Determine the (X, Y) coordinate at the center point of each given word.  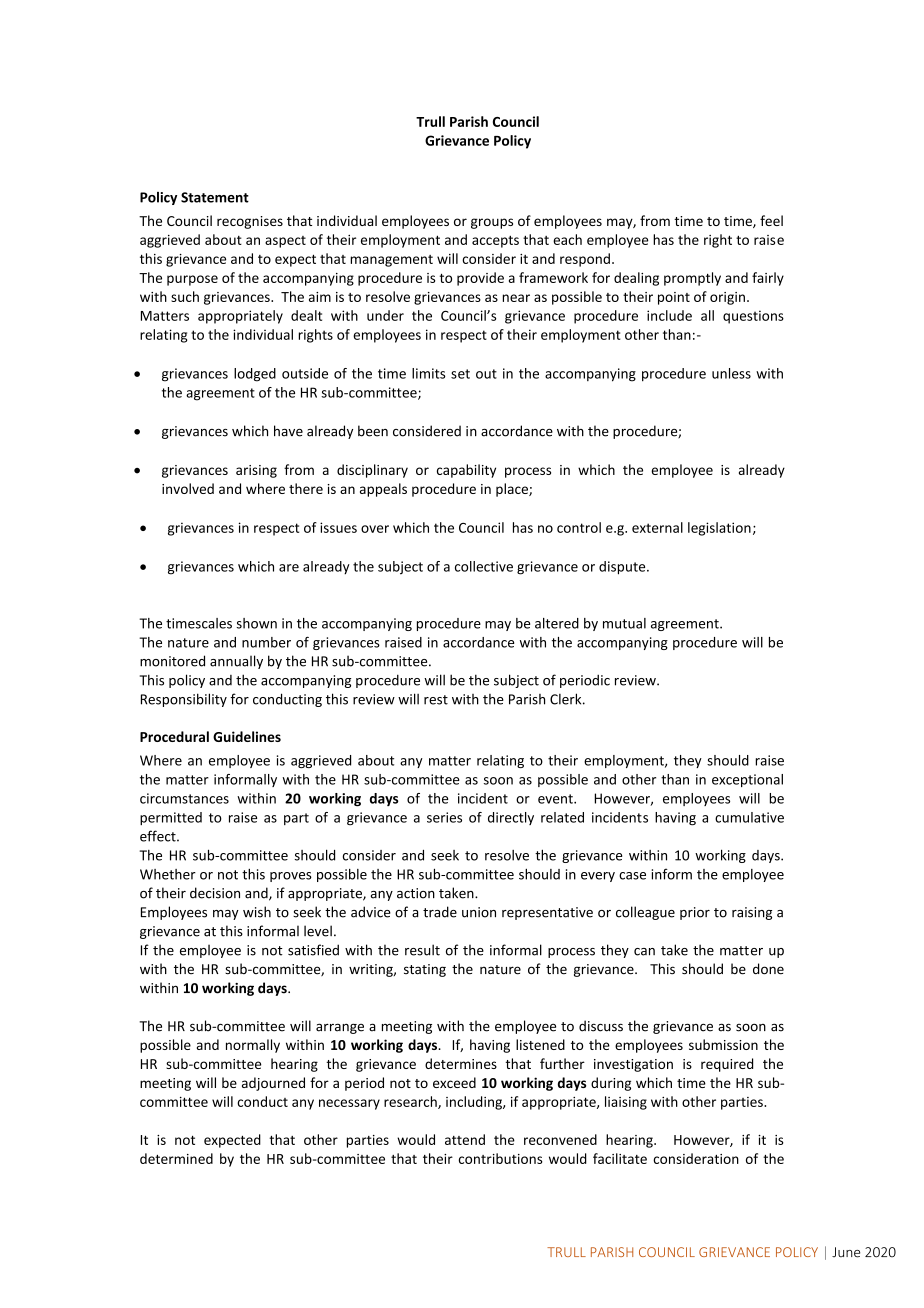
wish (257, 912)
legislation (719, 529)
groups (492, 223)
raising (752, 913)
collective (484, 566)
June (846, 1252)
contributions (501, 1158)
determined (176, 1158)
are (289, 568)
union (479, 912)
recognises (250, 222)
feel (771, 220)
